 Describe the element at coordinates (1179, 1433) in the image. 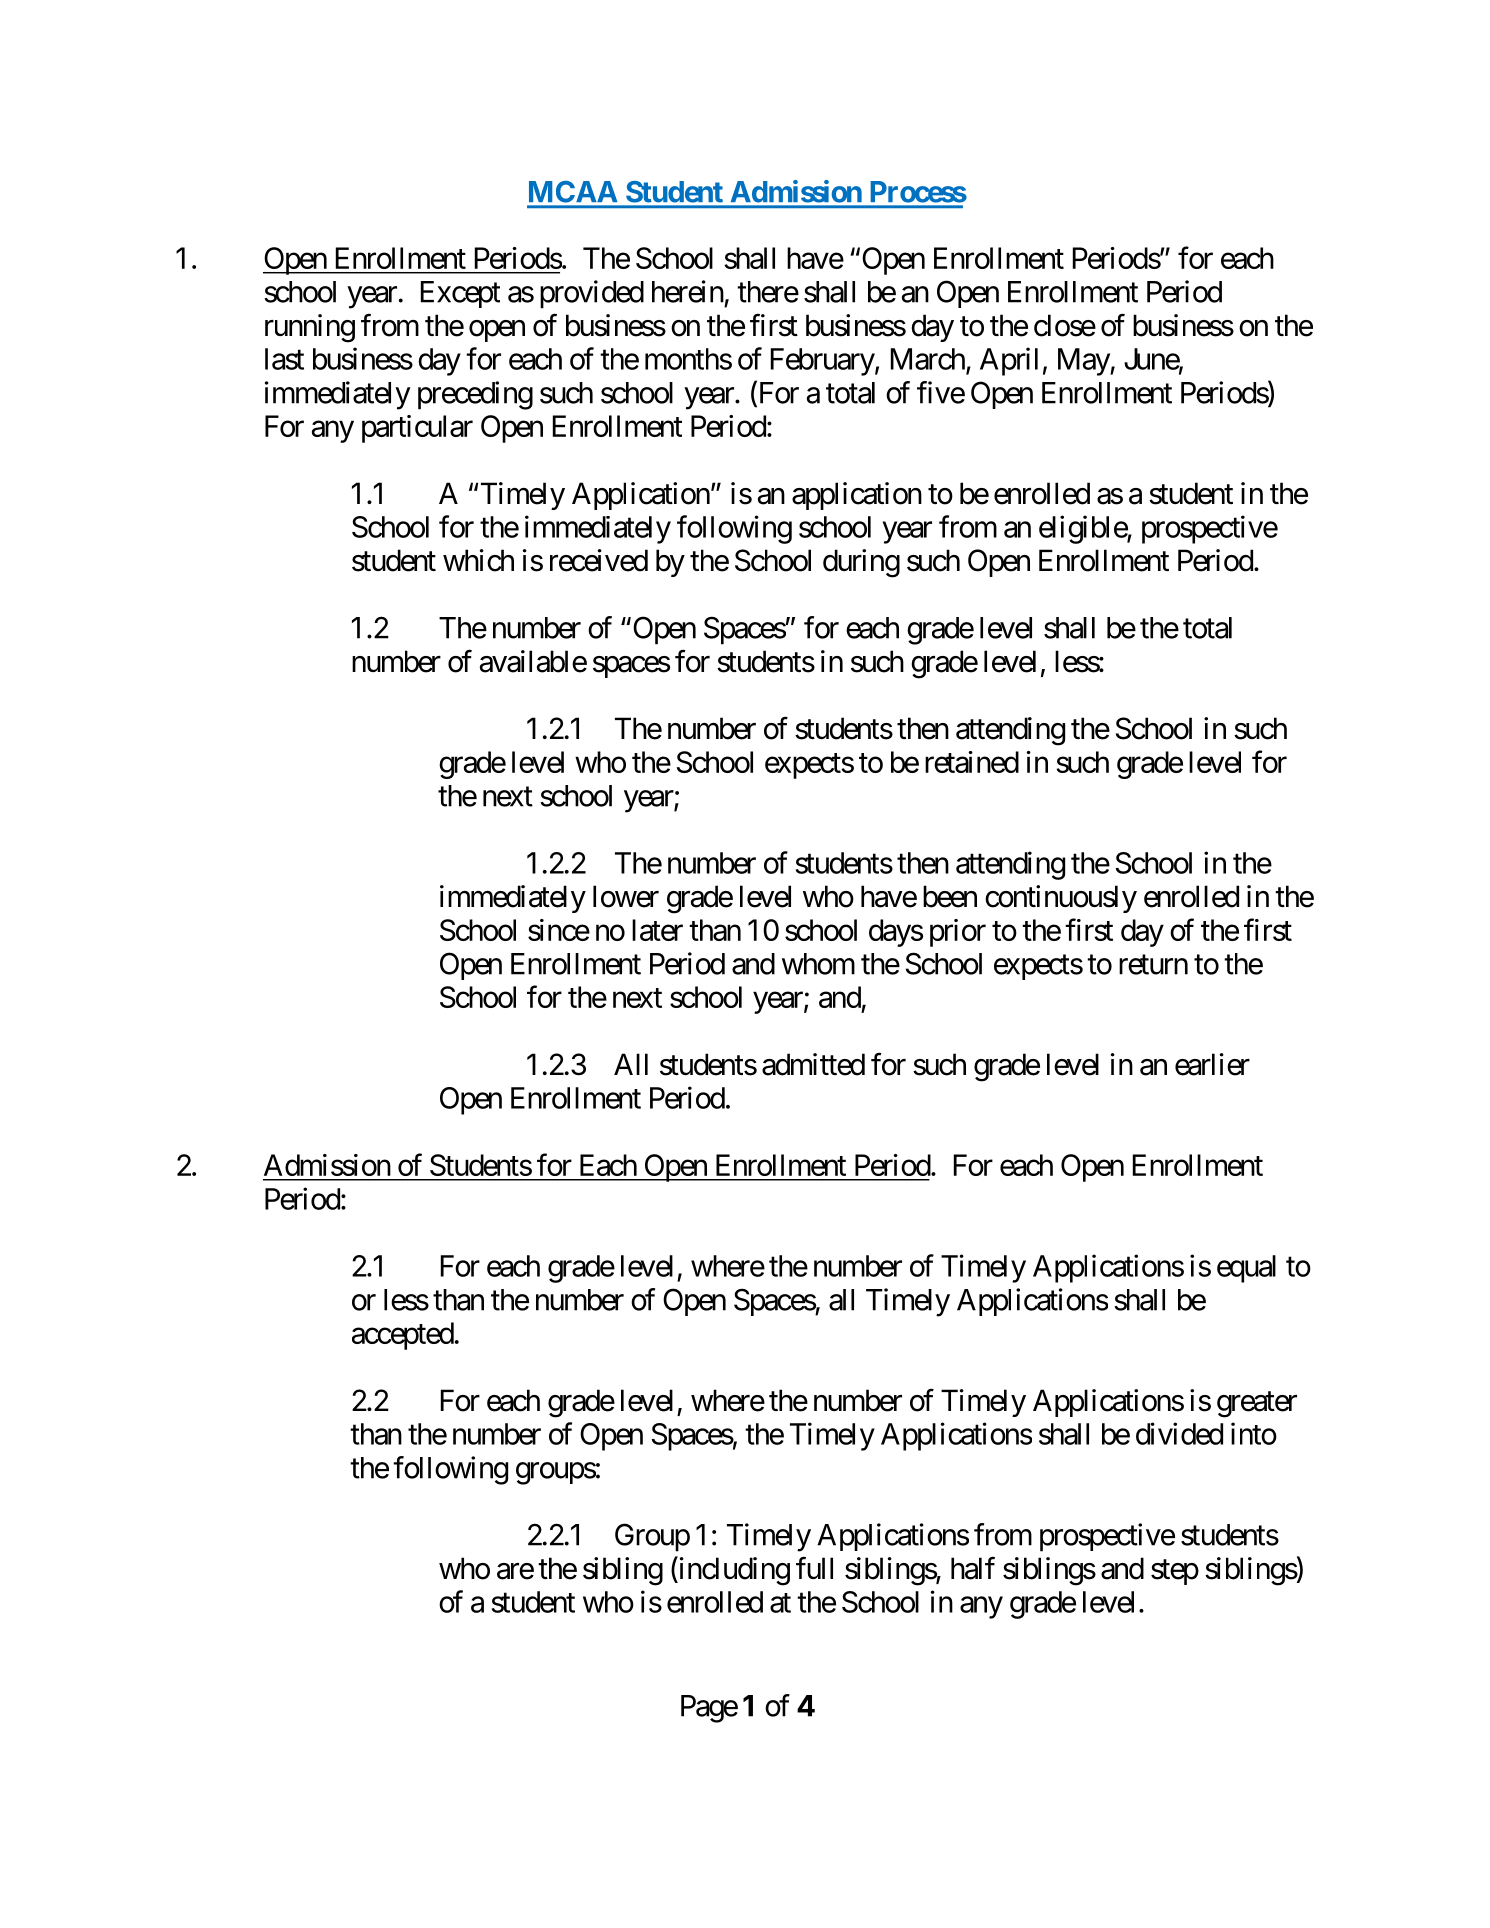

I see `divided` at that location.
